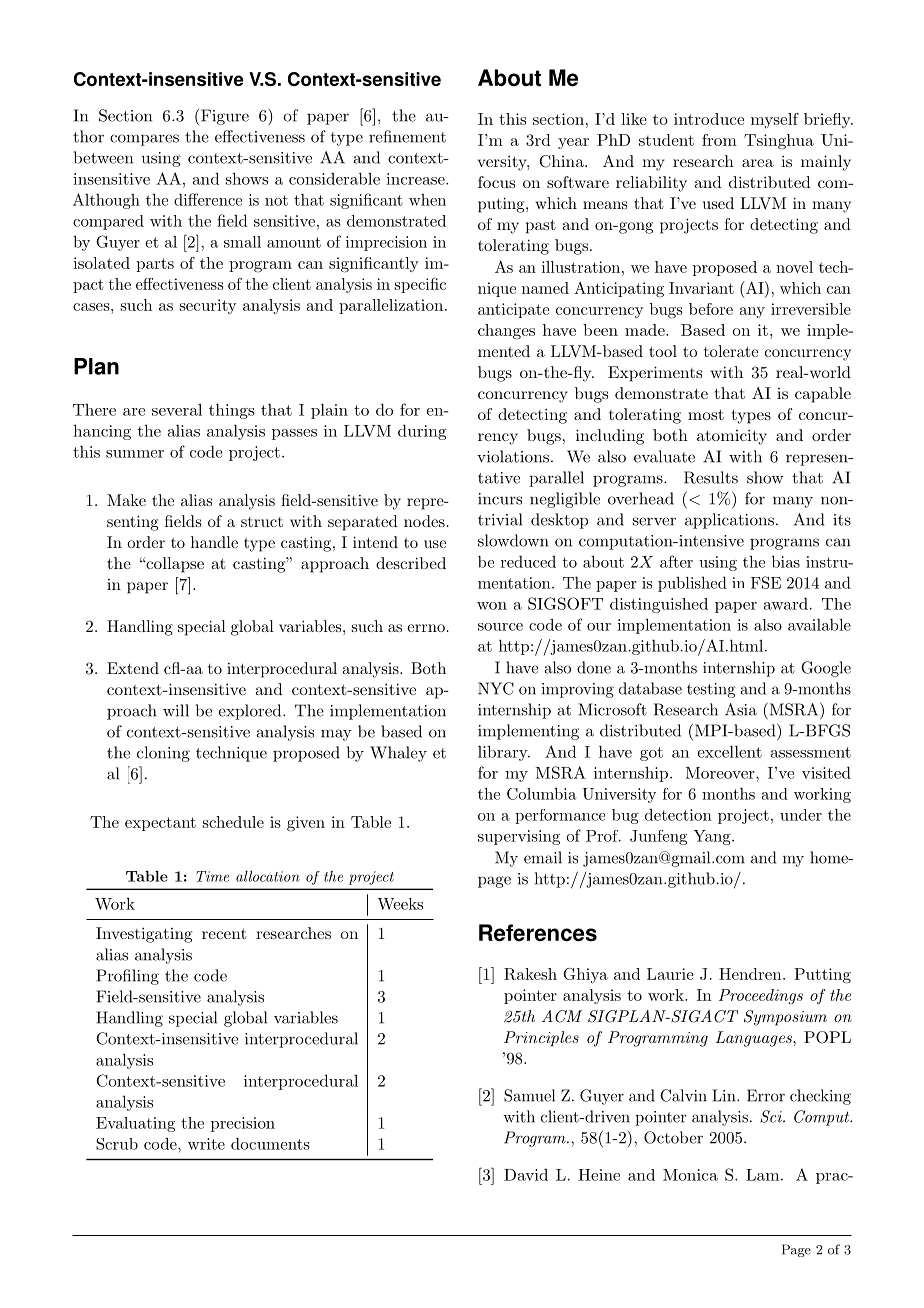 The image size is (924, 1308). What do you see at coordinates (496, 182) in the page?
I see `focus` at bounding box center [496, 182].
